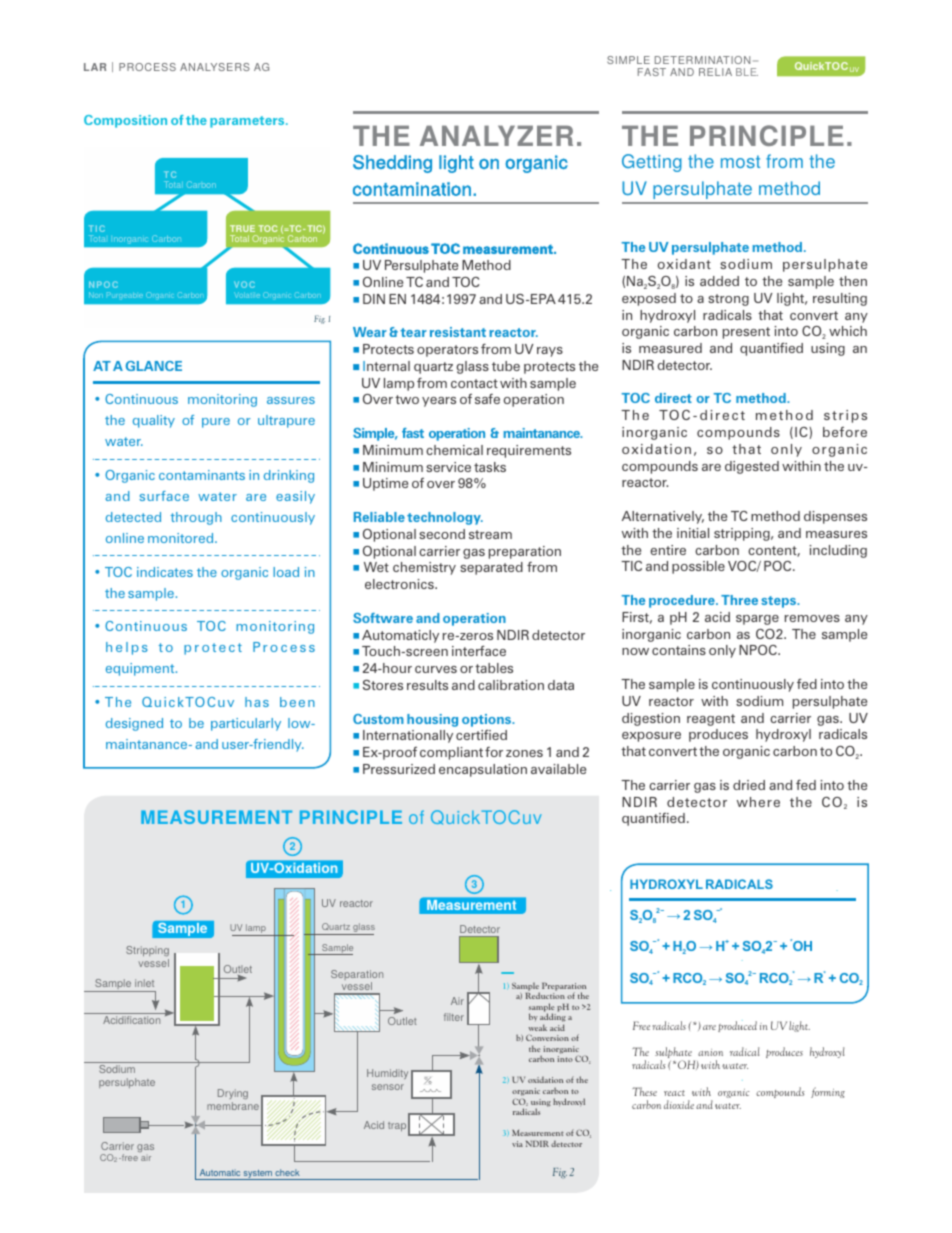 This screenshot has width=952, height=1233. Describe the element at coordinates (125, 121) in the screenshot. I see `Composition` at that location.
